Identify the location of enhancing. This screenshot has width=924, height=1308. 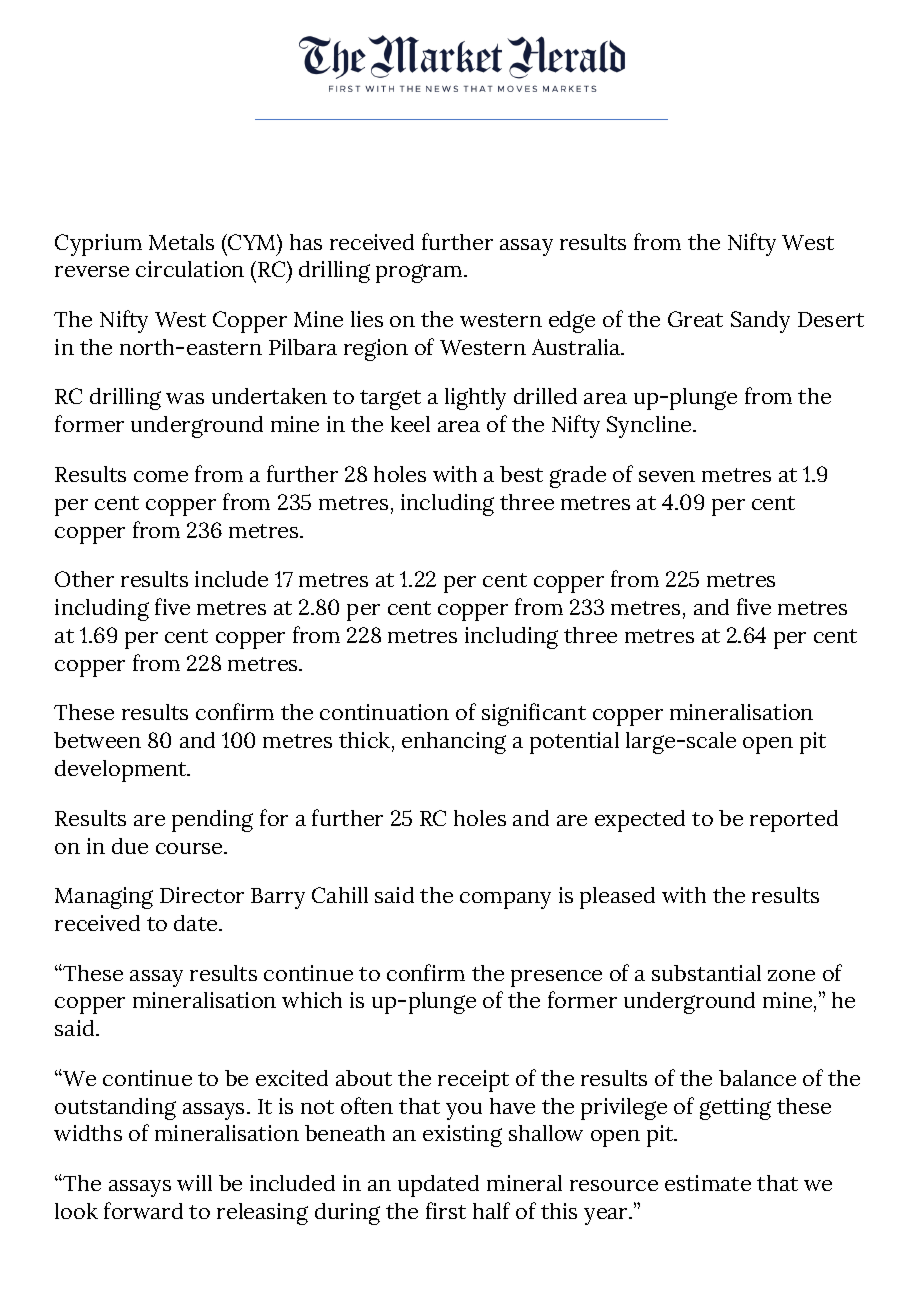
(454, 743).
